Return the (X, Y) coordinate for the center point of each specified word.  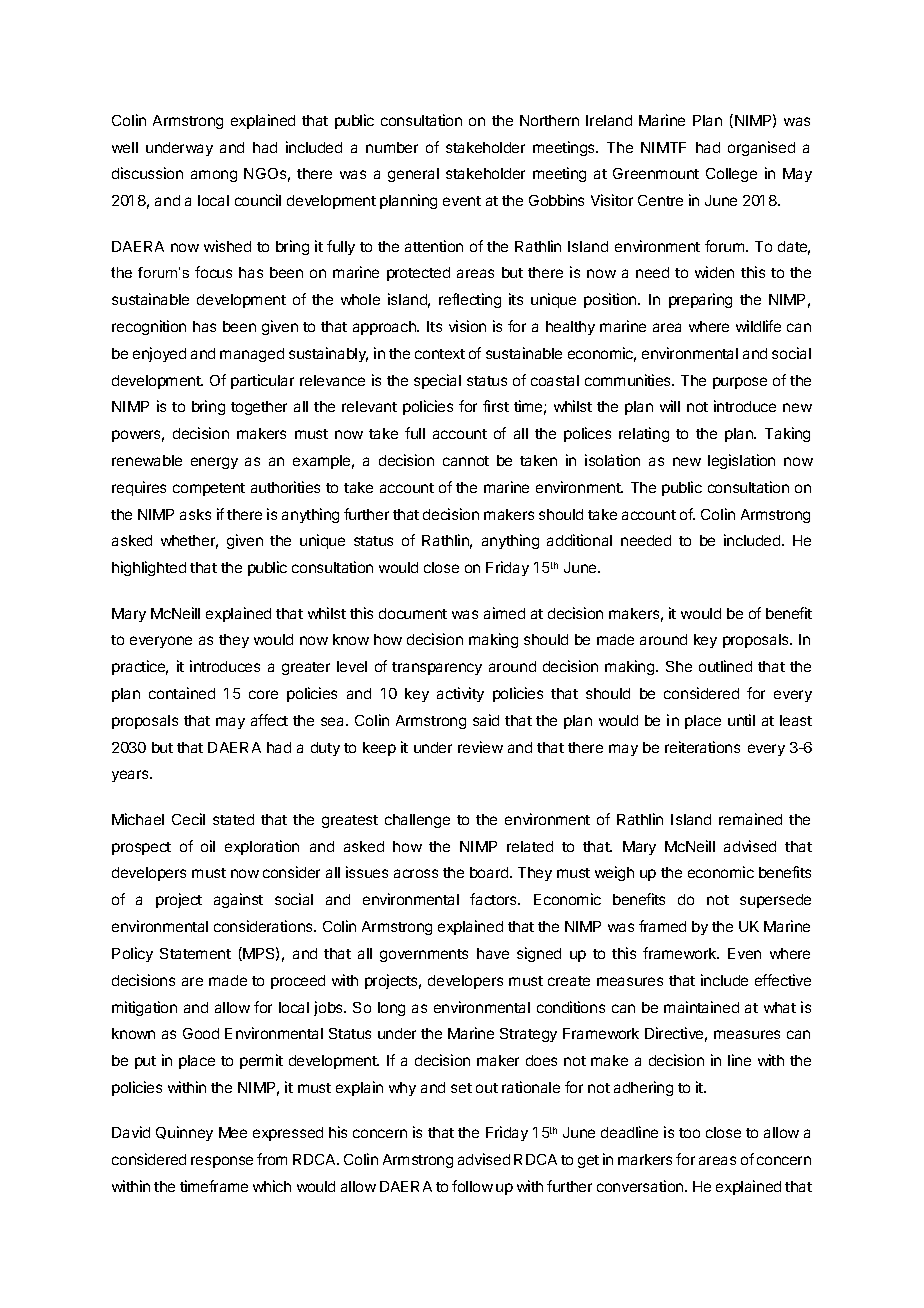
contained (182, 693)
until (741, 720)
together (259, 408)
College (731, 175)
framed (662, 926)
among (214, 176)
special (437, 381)
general (413, 175)
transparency (437, 668)
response (222, 1162)
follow (472, 1186)
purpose (740, 383)
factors (495, 899)
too (689, 1133)
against (238, 900)
